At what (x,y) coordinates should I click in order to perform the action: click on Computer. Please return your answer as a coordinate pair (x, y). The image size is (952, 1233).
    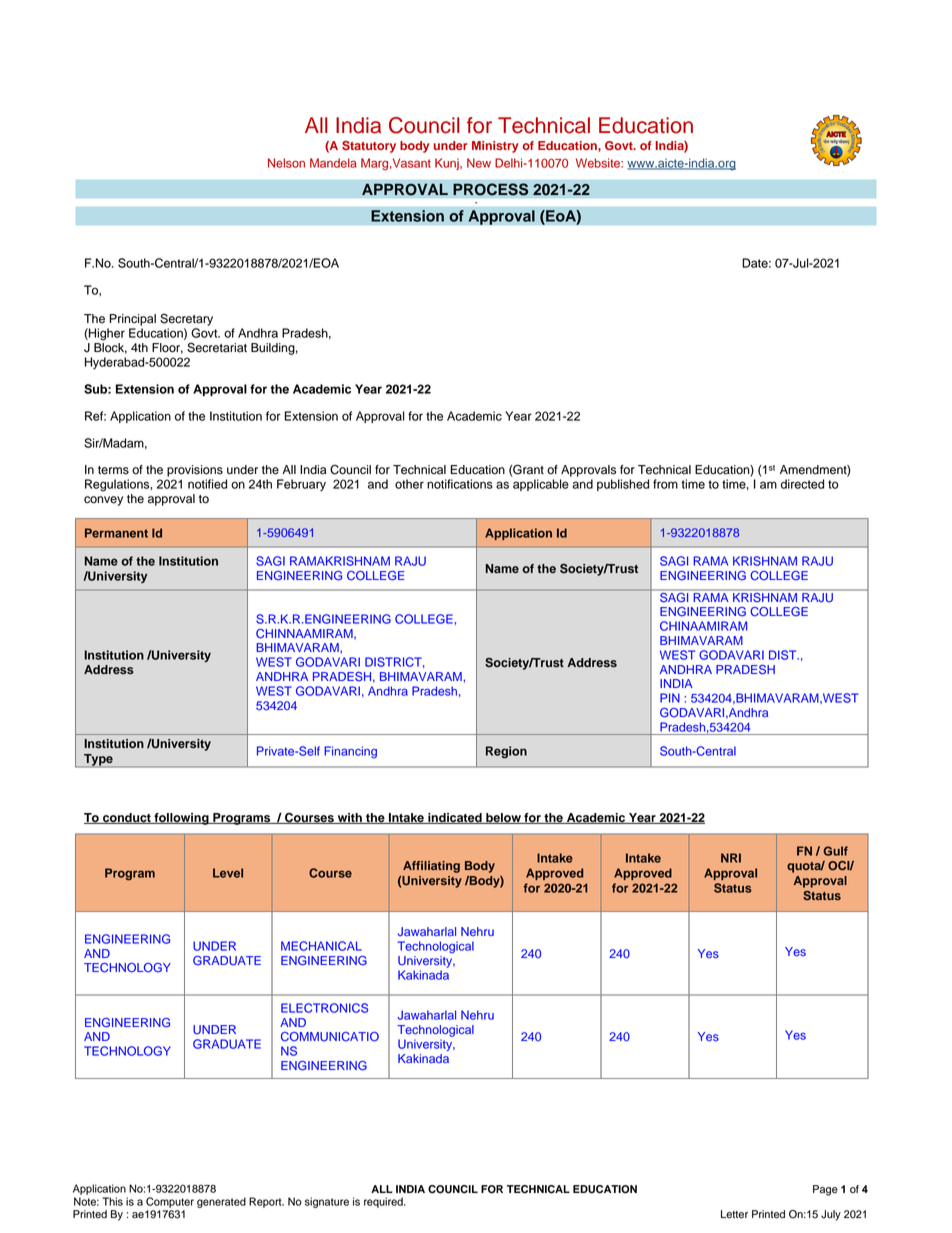
    Looking at the image, I should click on (170, 1202).
